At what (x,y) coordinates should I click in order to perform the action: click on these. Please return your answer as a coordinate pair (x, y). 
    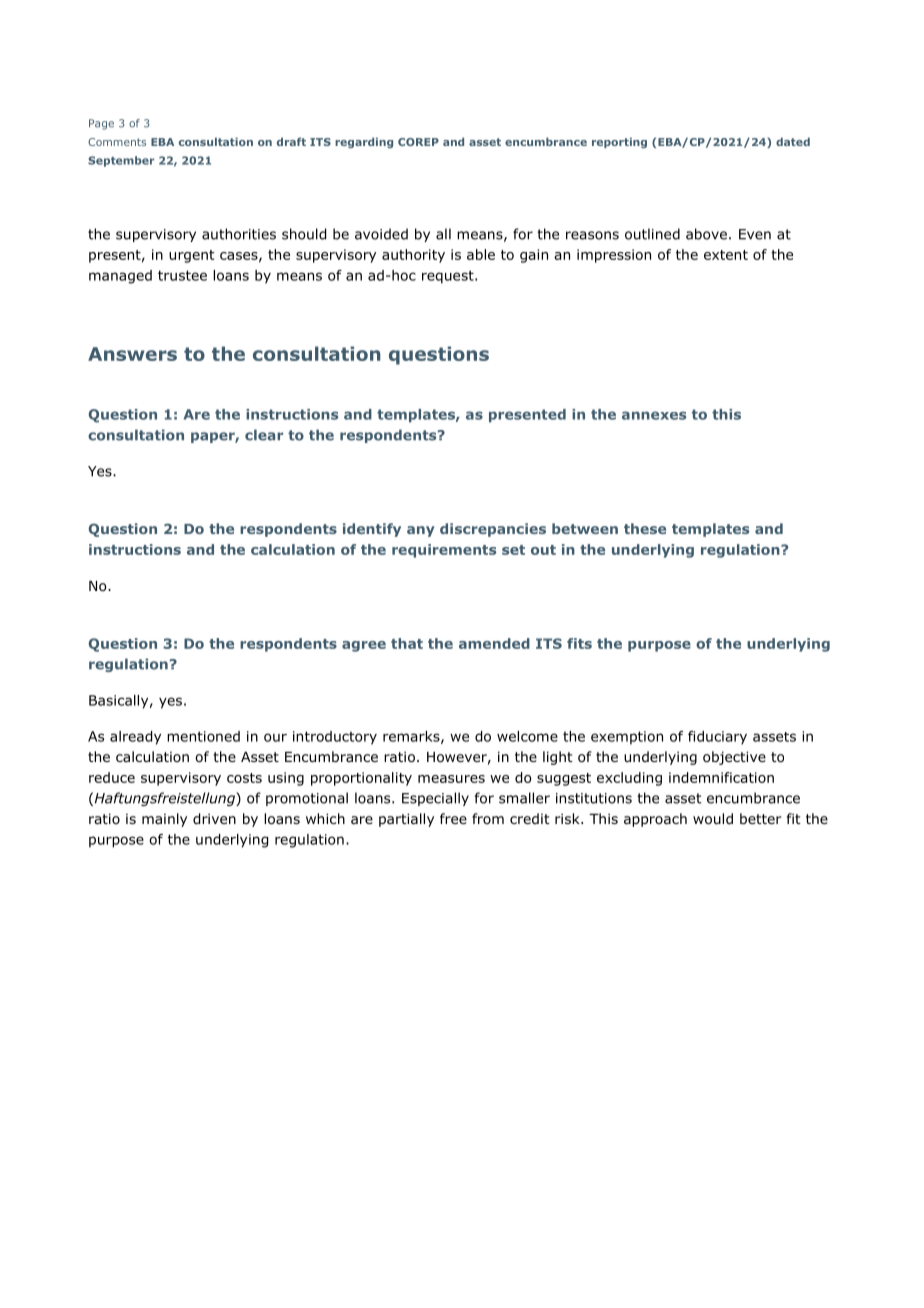
    Looking at the image, I should click on (645, 528).
